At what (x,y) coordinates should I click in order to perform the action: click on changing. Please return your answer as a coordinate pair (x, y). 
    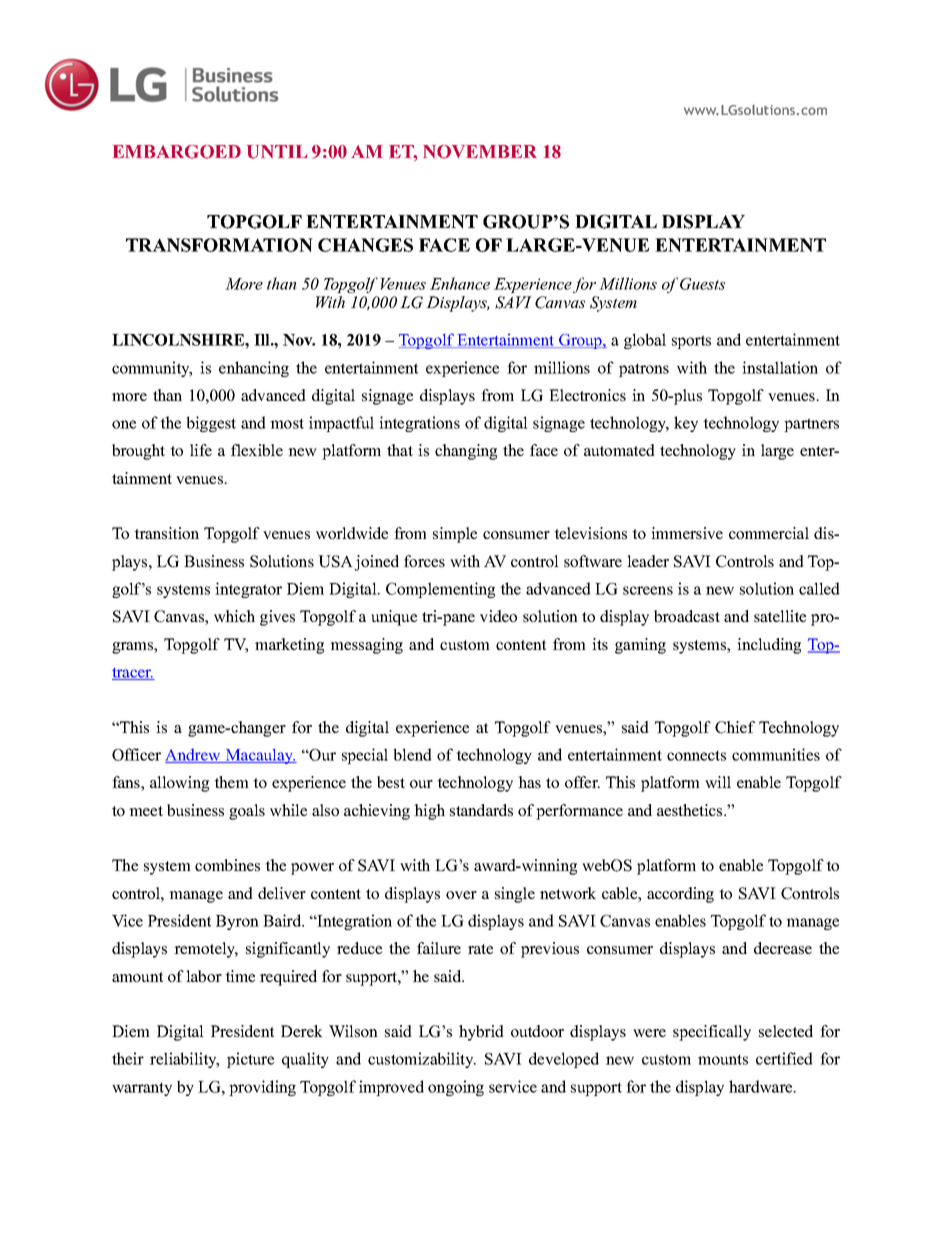
    Looking at the image, I should click on (466, 452).
